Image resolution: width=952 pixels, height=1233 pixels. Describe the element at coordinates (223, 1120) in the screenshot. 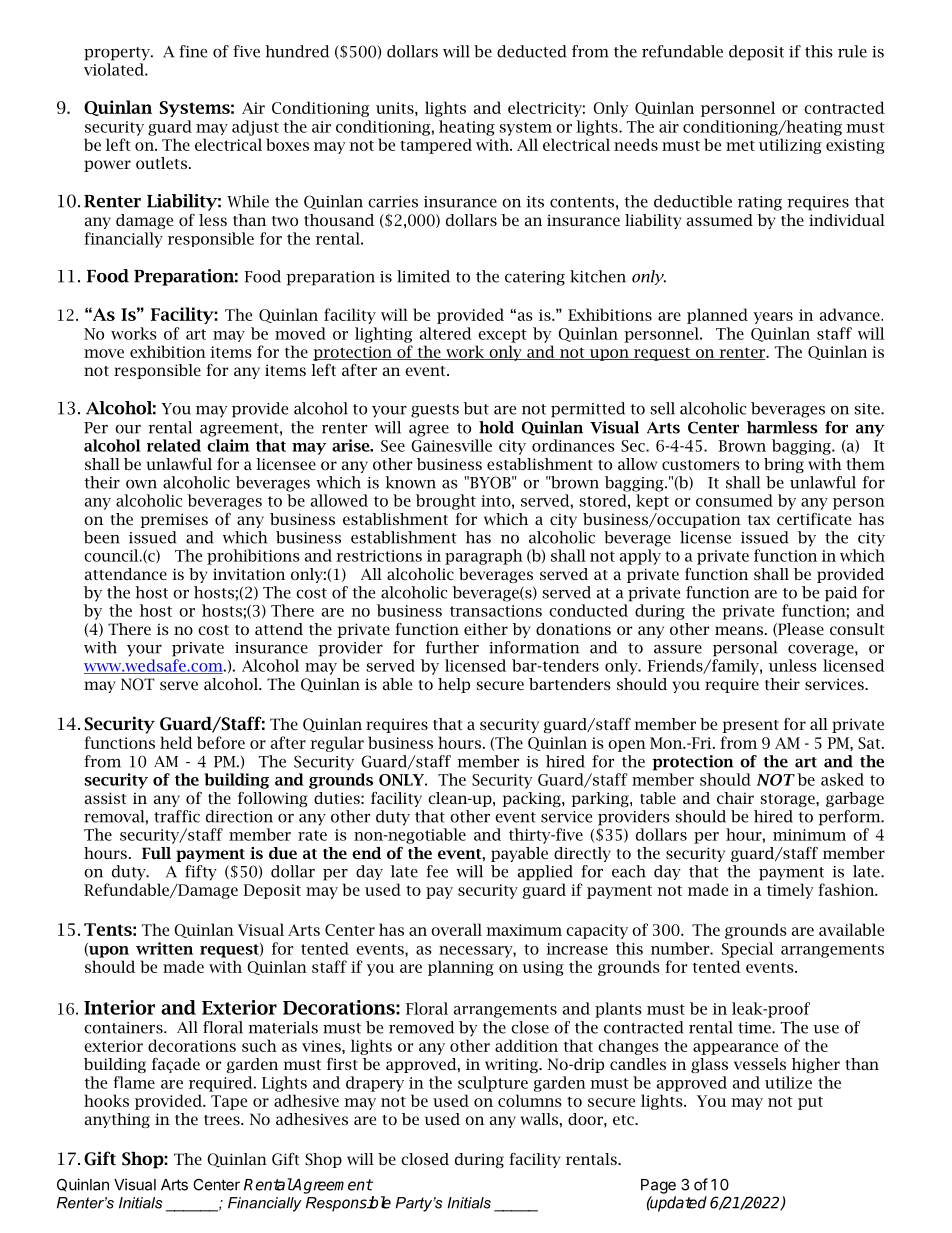

I see `trees` at that location.
